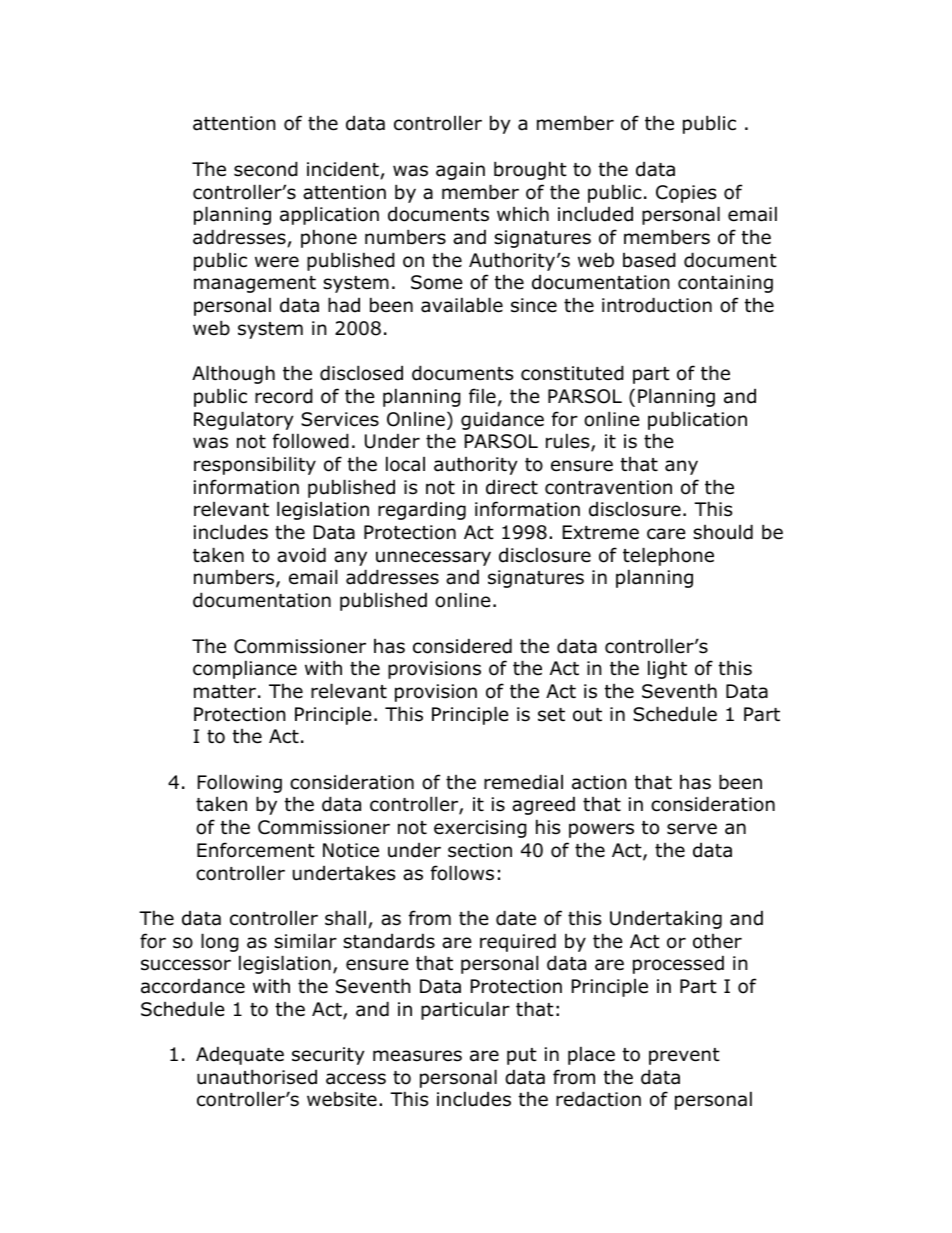 The image size is (952, 1233). What do you see at coordinates (684, 1056) in the screenshot?
I see `prevent` at bounding box center [684, 1056].
